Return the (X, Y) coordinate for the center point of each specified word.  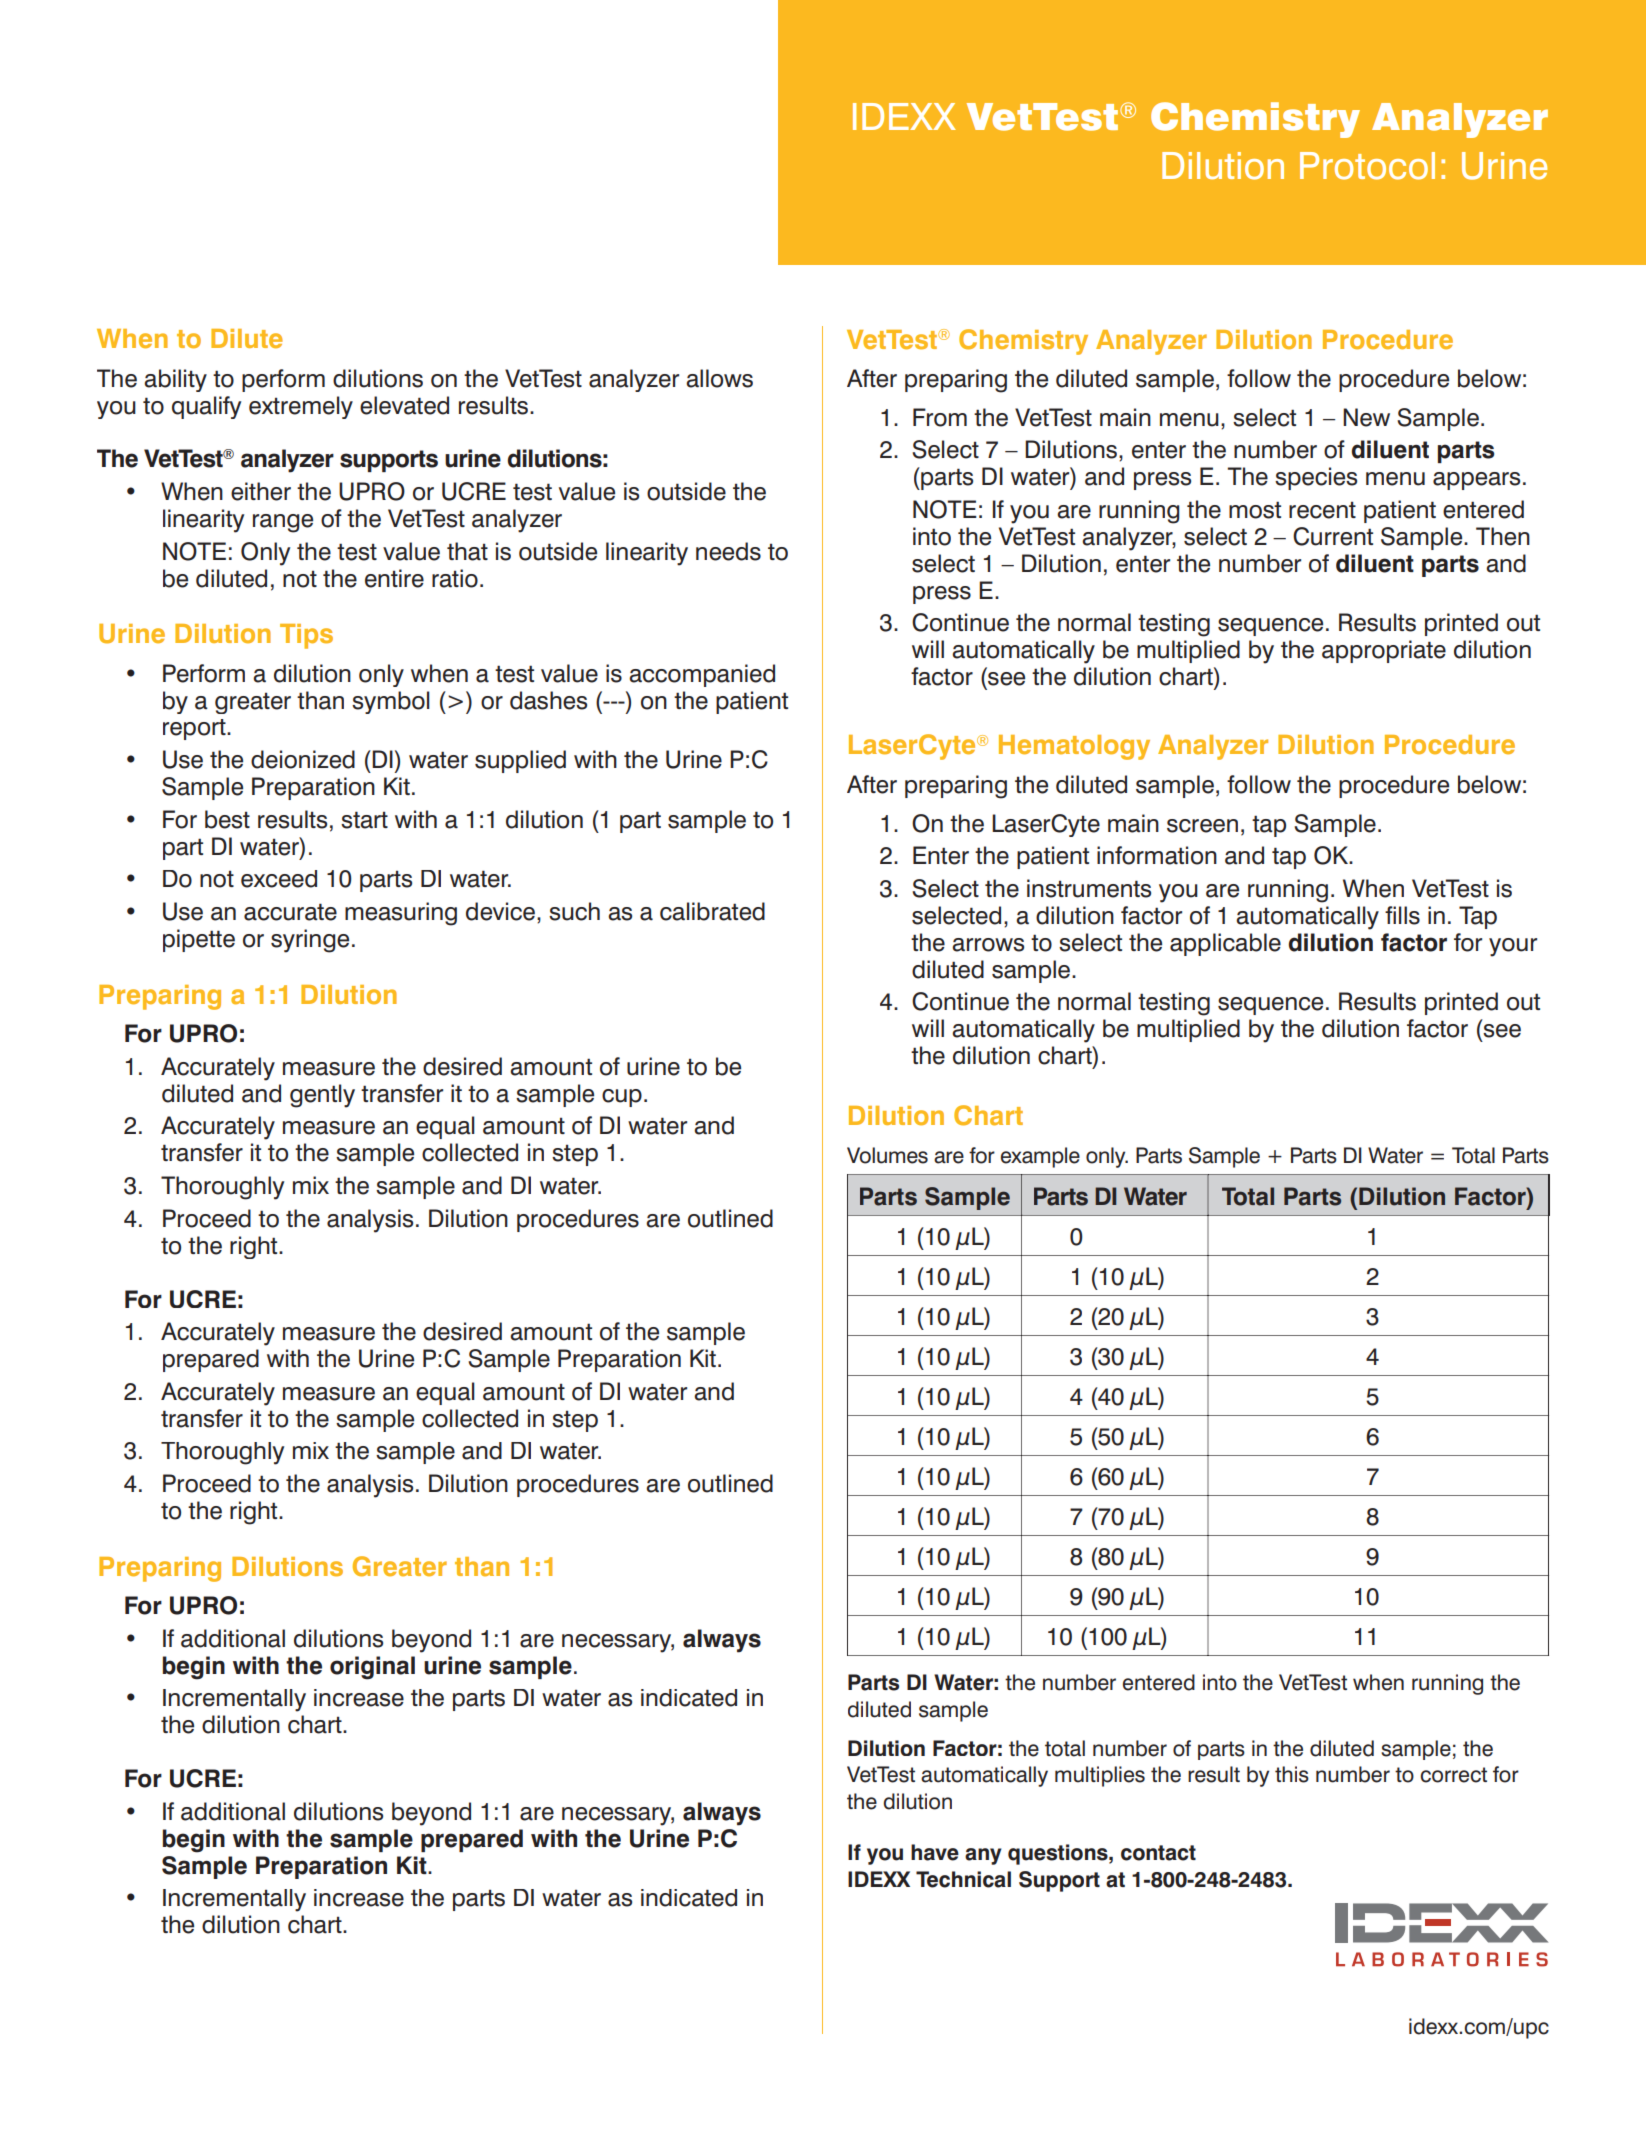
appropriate (1384, 651)
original (372, 1668)
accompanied (702, 675)
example (1040, 1157)
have (935, 1852)
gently (322, 1096)
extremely (301, 407)
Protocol (1367, 166)
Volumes (887, 1155)
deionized (303, 759)
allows (719, 378)
